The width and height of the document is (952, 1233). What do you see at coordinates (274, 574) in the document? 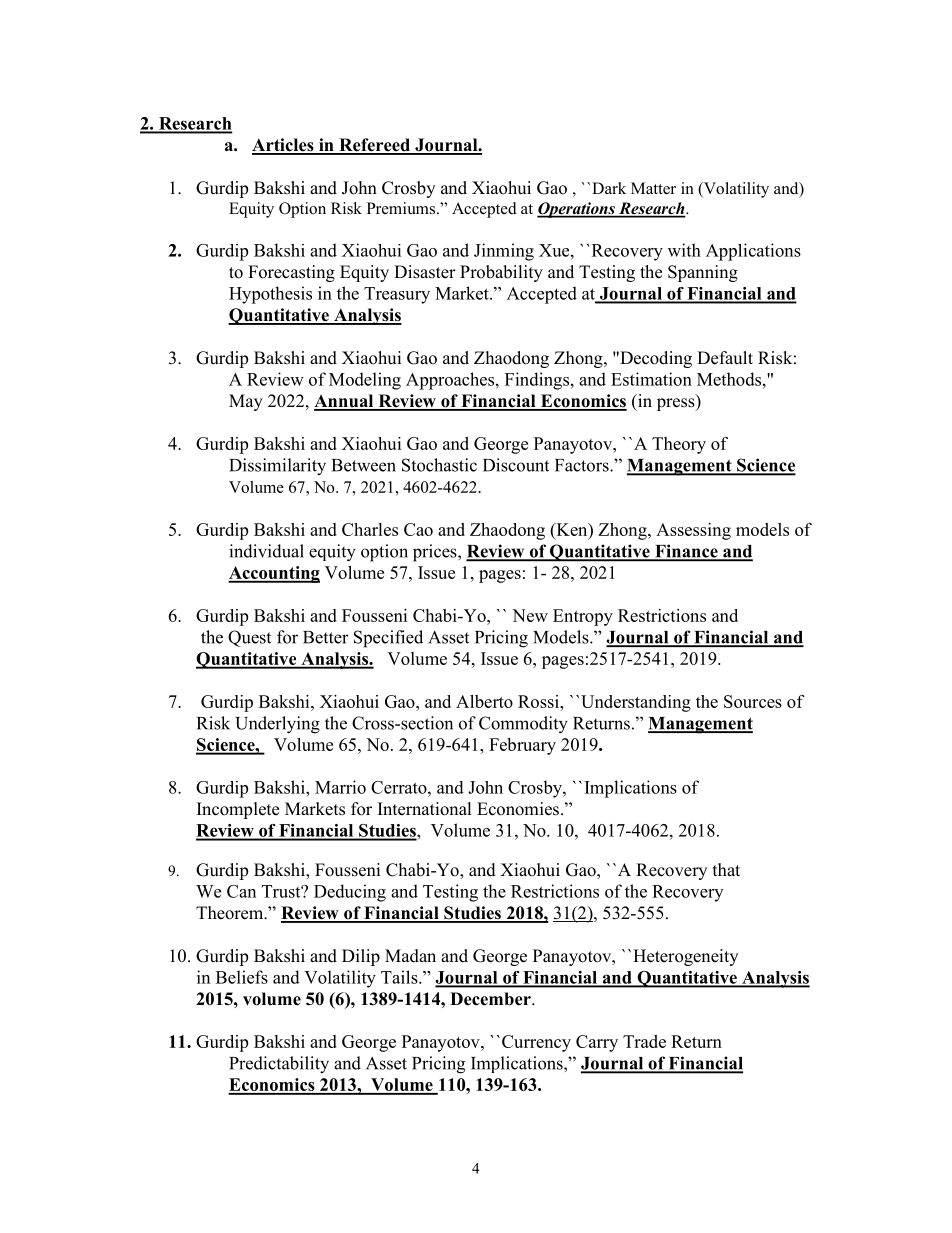
I see `Accounting` at bounding box center [274, 574].
